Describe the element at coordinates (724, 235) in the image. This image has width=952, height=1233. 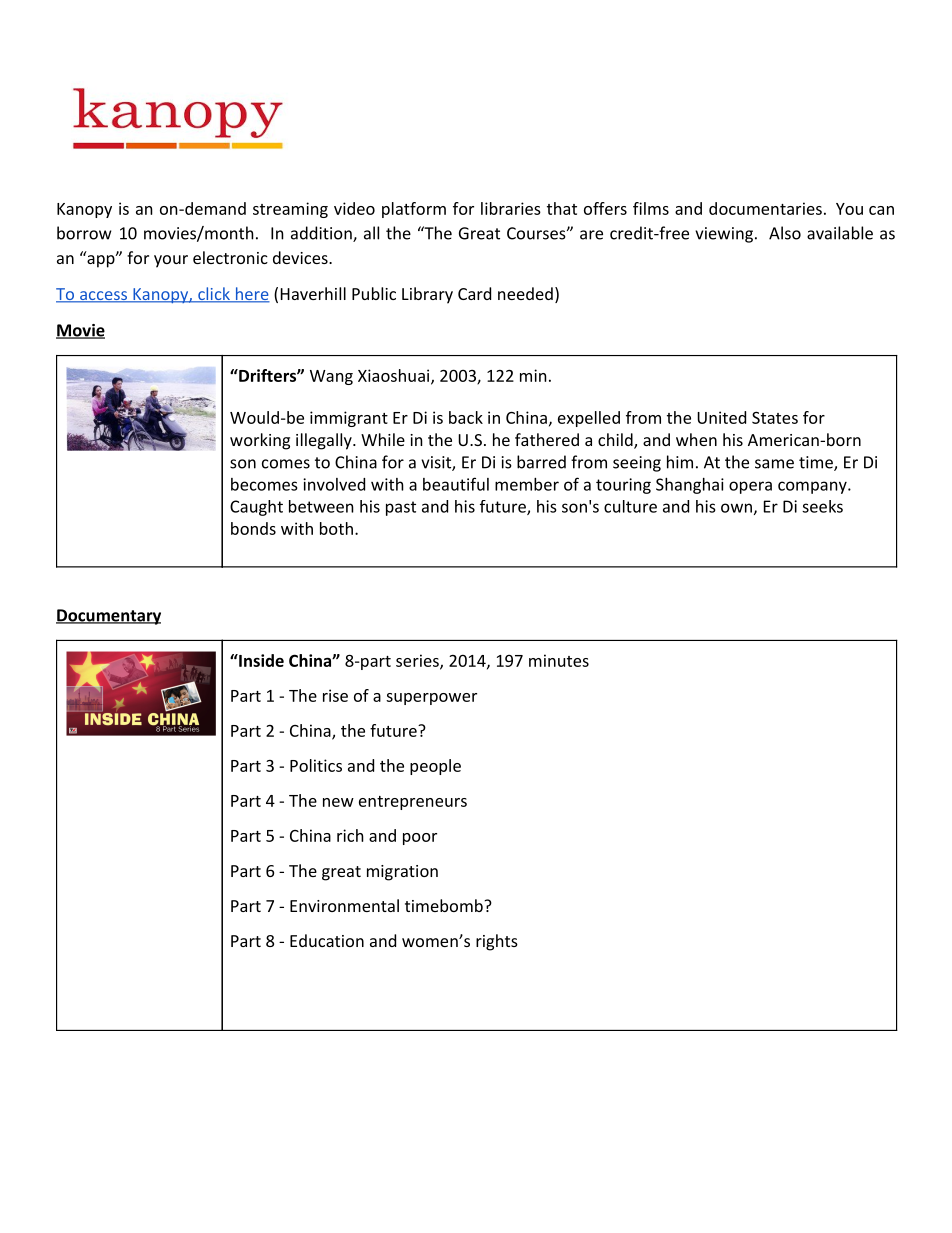
I see `viewing` at that location.
